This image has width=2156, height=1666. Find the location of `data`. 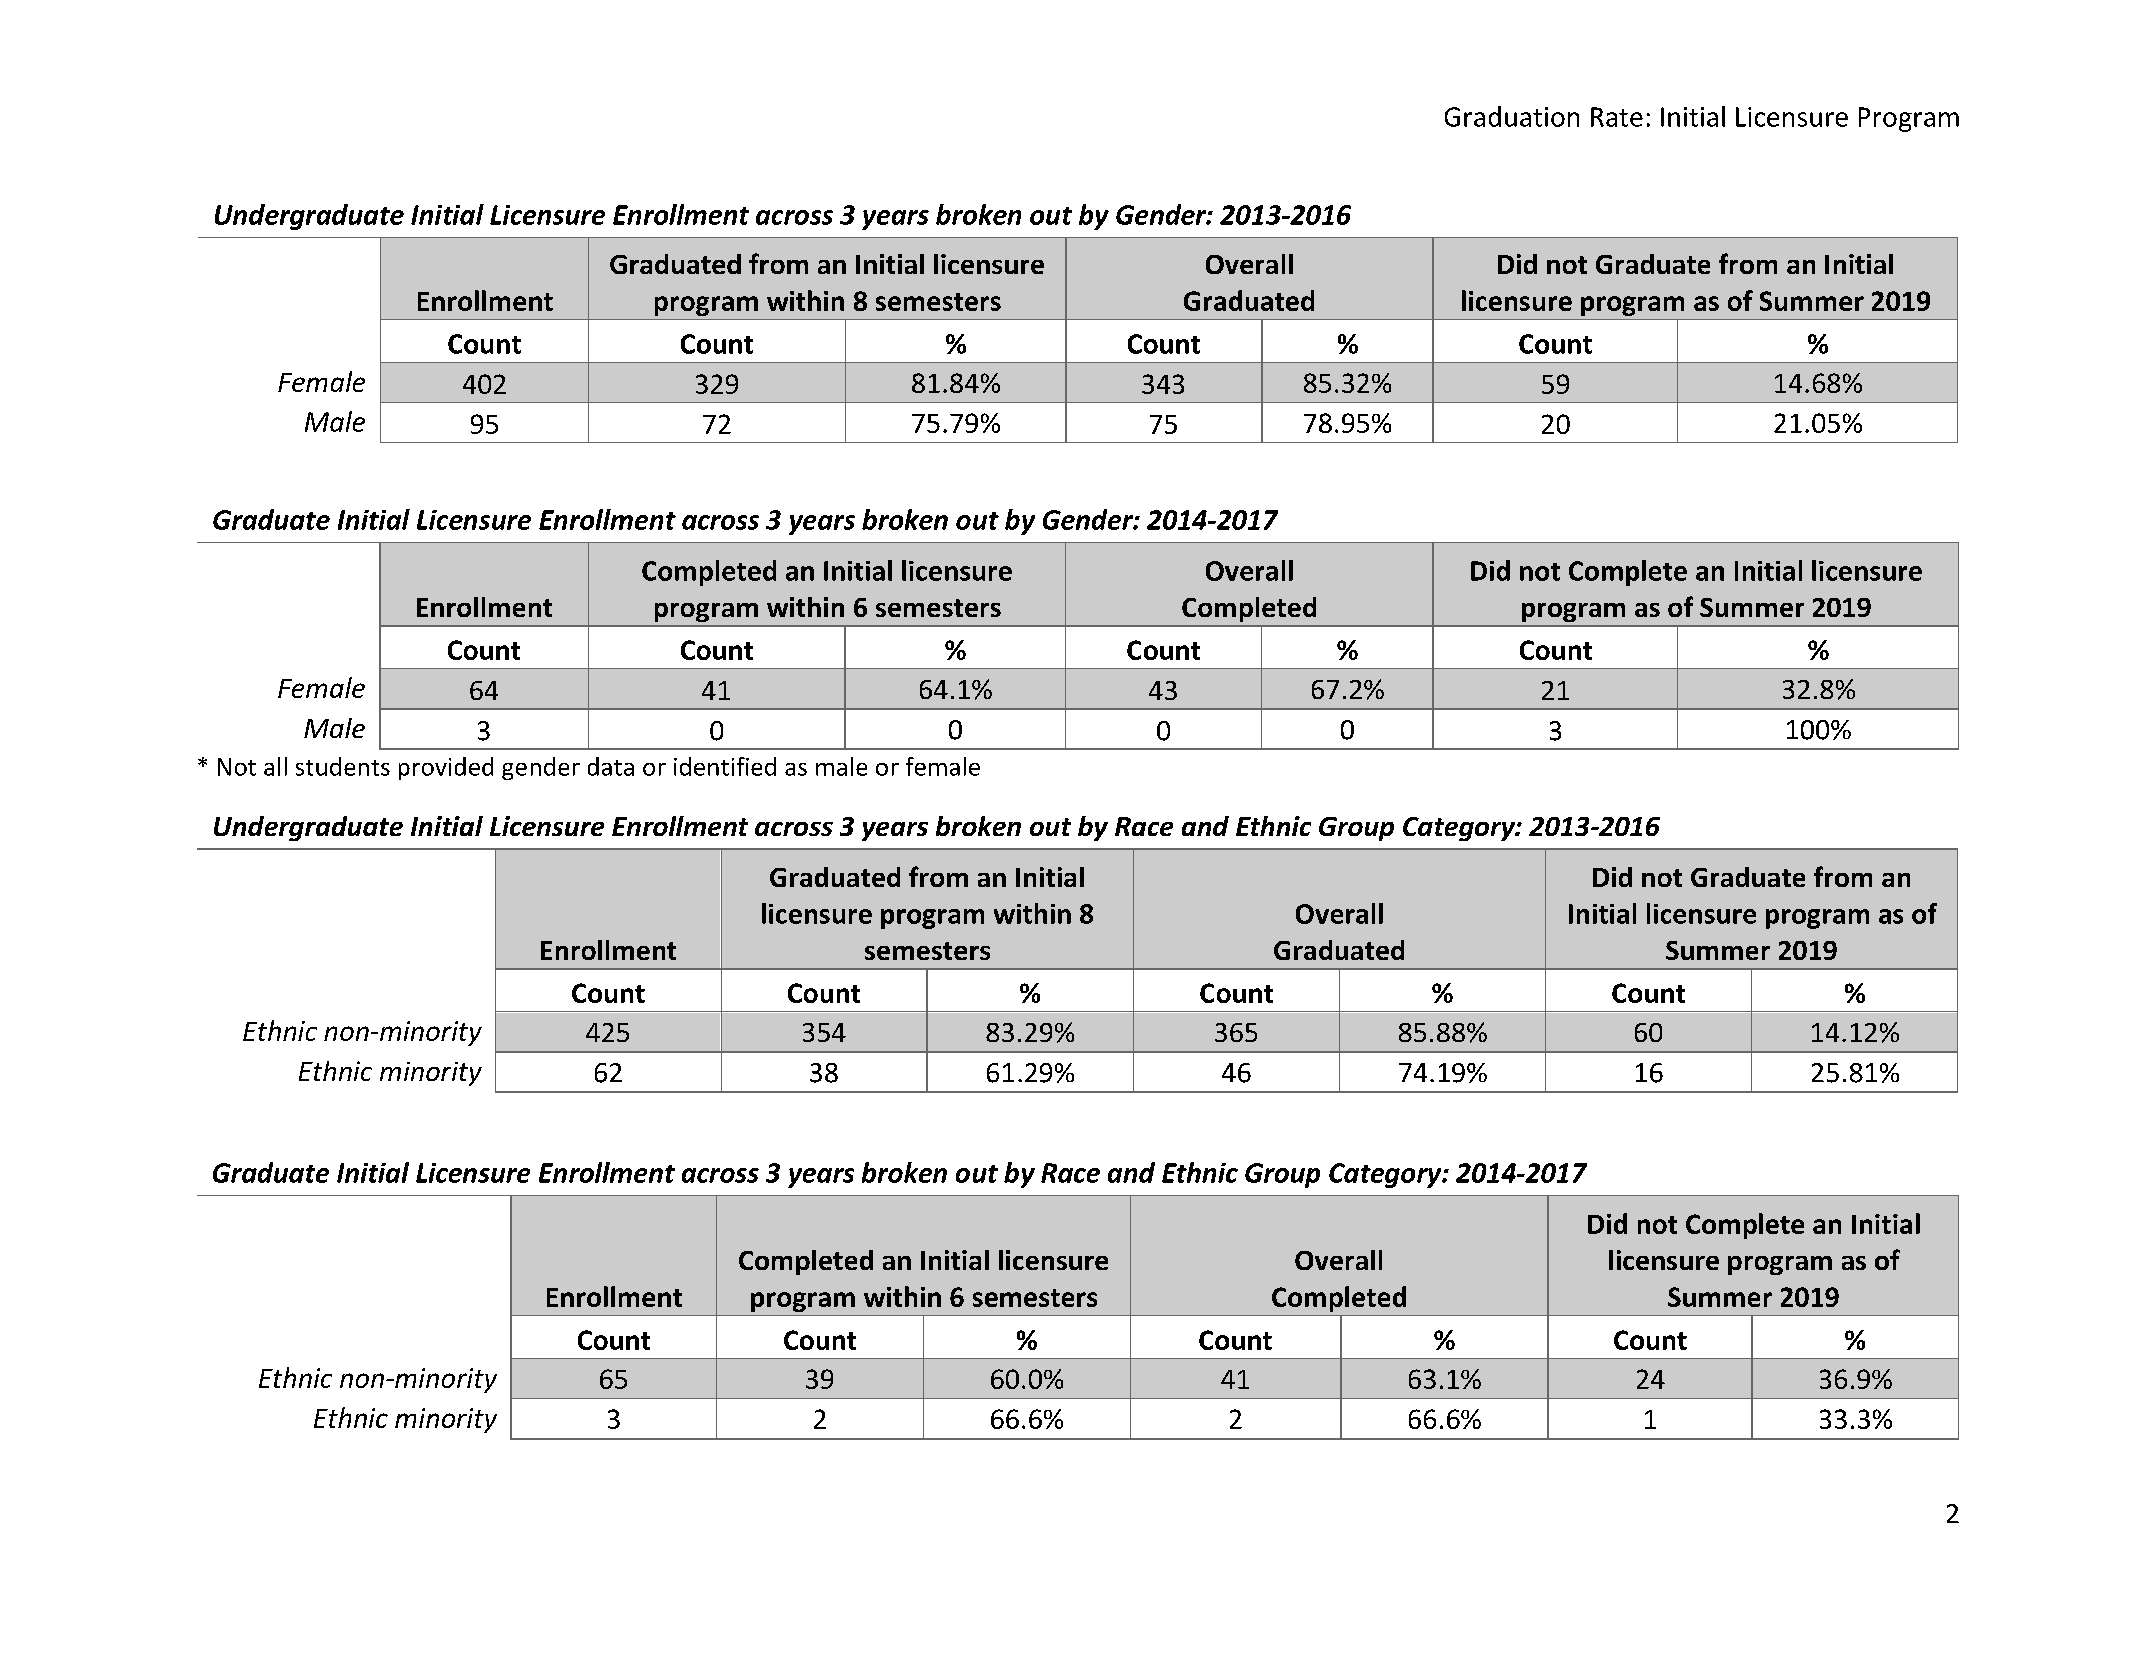

data is located at coordinates (611, 766).
